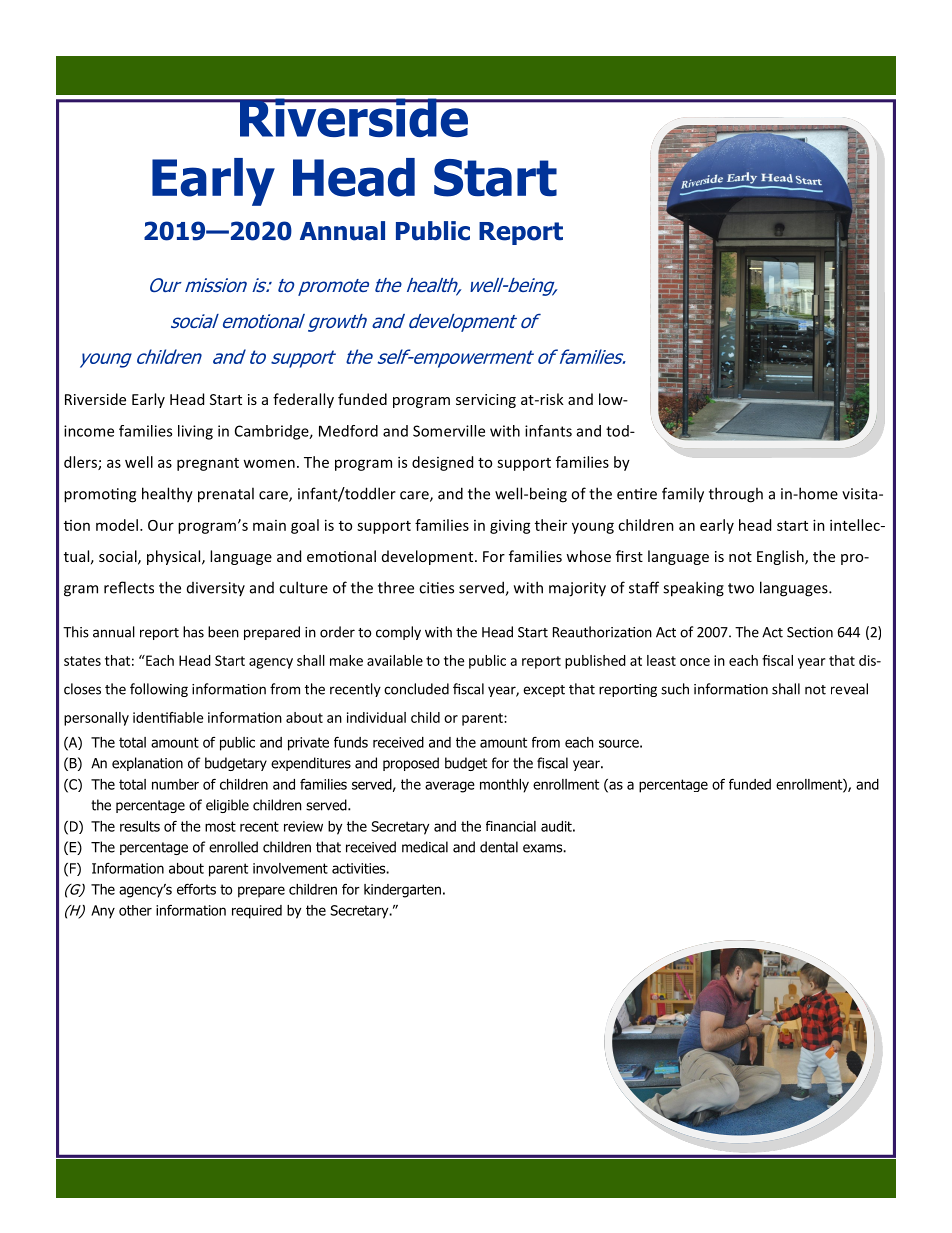 The image size is (952, 1233). I want to click on living, so click(195, 432).
